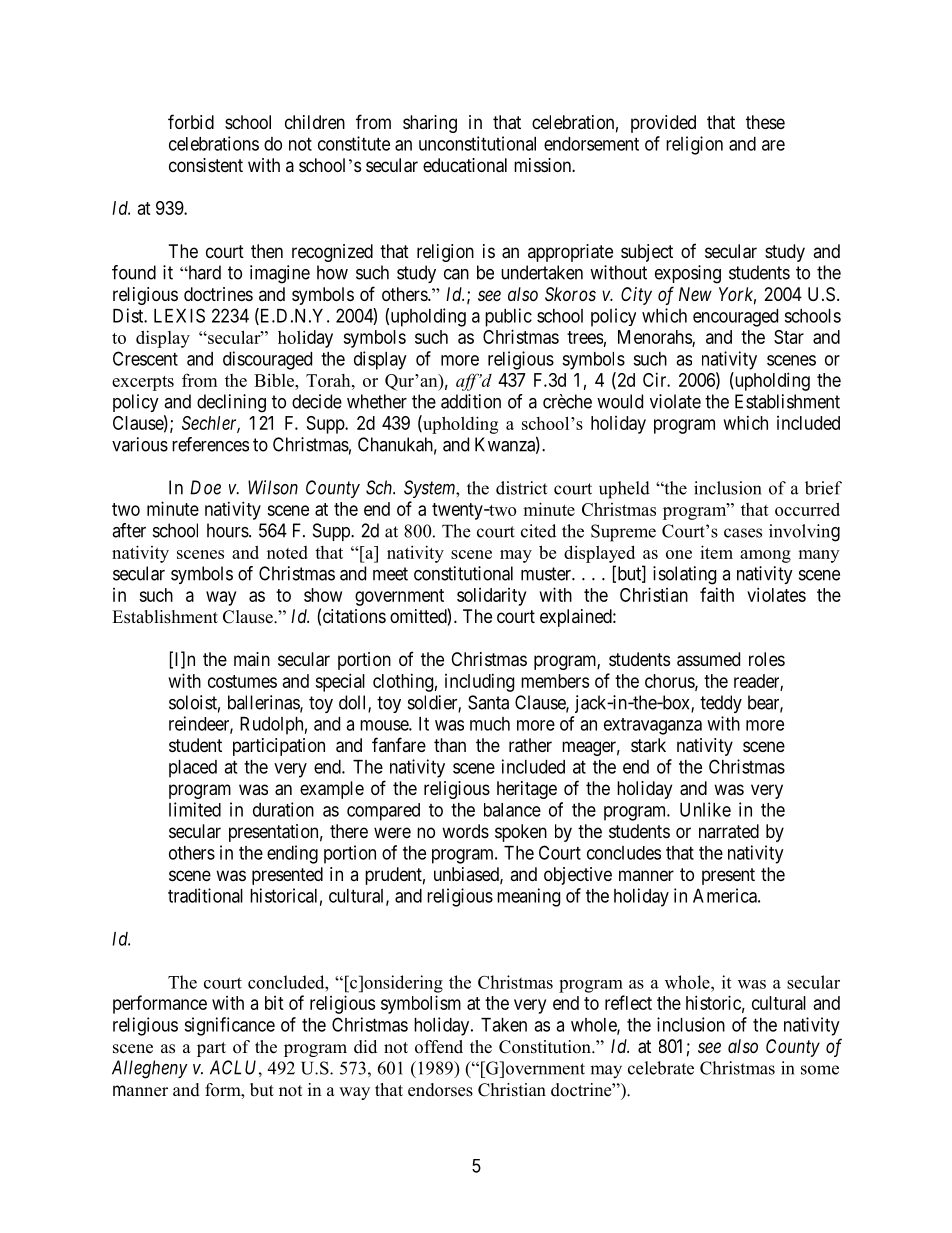 This screenshot has height=1233, width=952. Describe the element at coordinates (229, 1026) in the screenshot. I see `significance` at that location.
